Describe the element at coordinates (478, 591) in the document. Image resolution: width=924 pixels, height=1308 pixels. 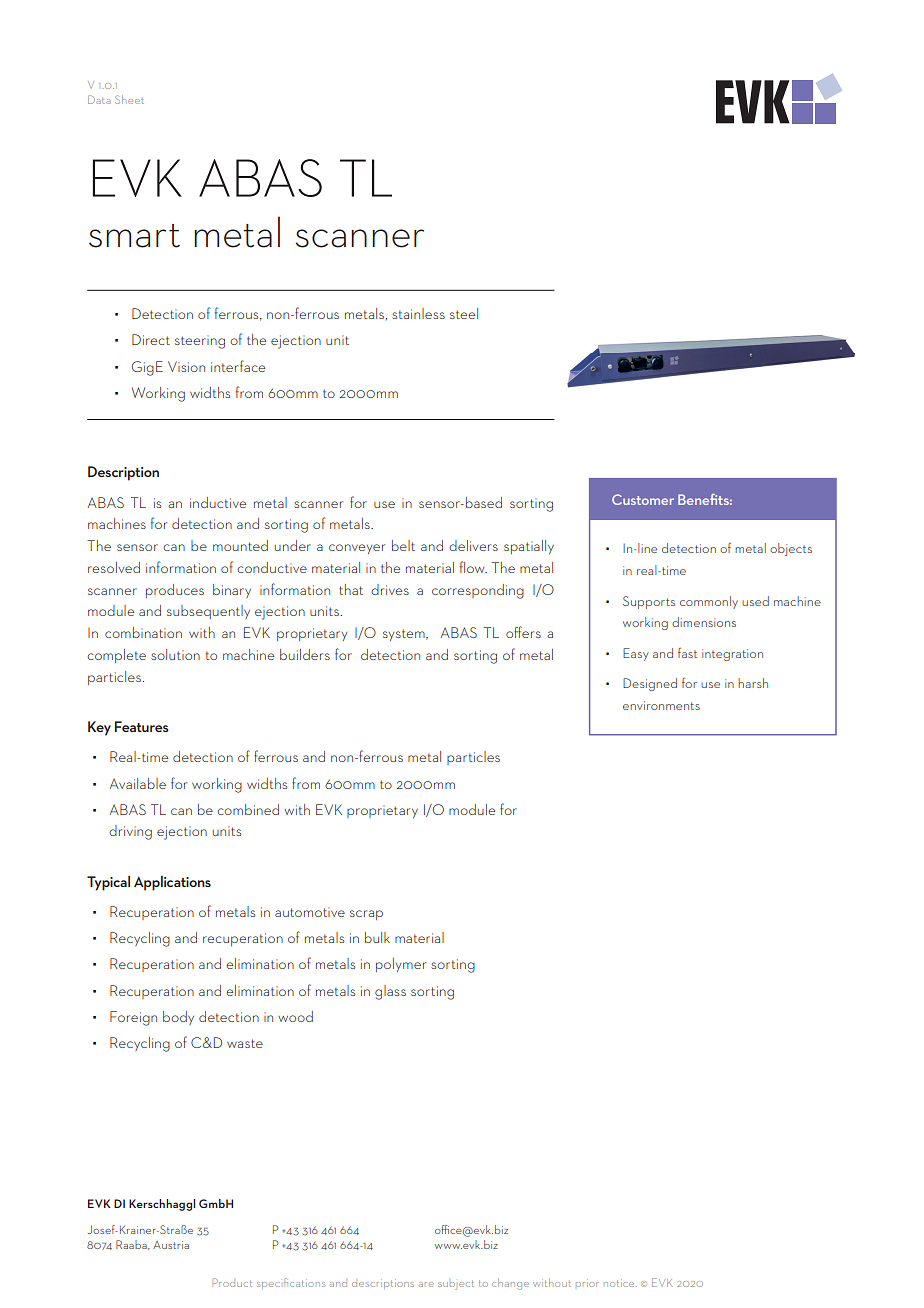
I see `corresponding` at that location.
